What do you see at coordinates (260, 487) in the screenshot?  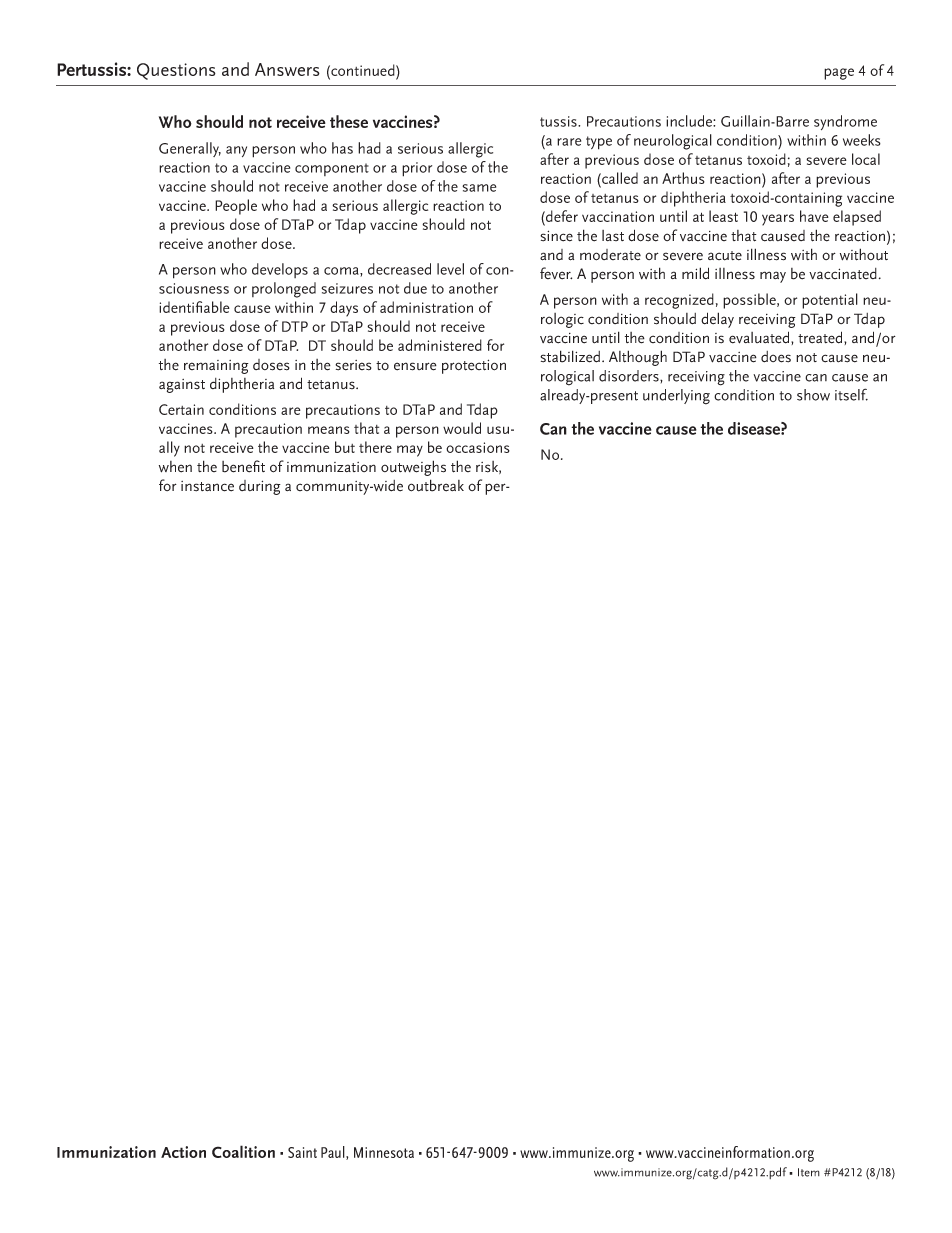 I see `during` at bounding box center [260, 487].
